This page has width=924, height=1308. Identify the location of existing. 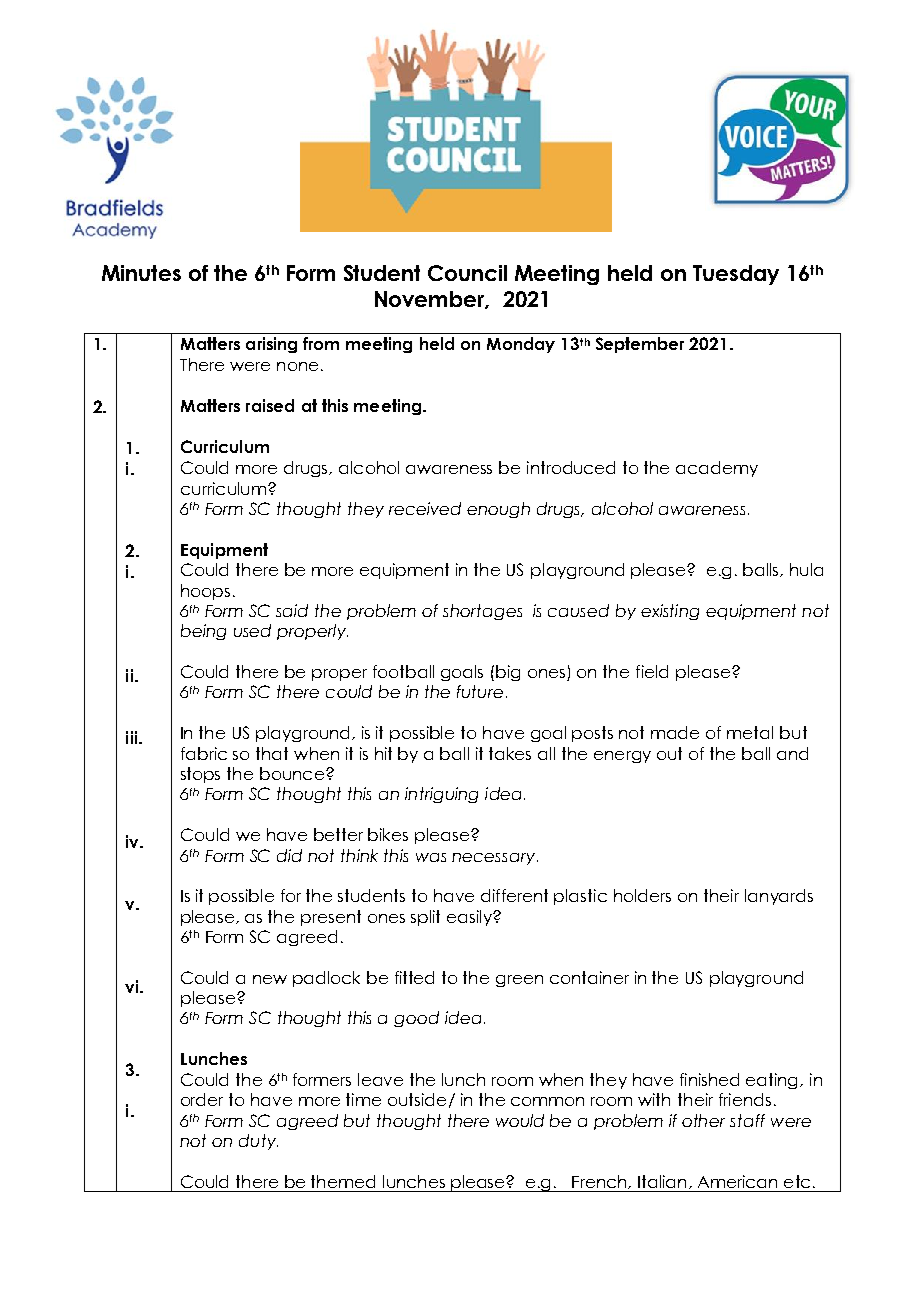
(670, 612).
